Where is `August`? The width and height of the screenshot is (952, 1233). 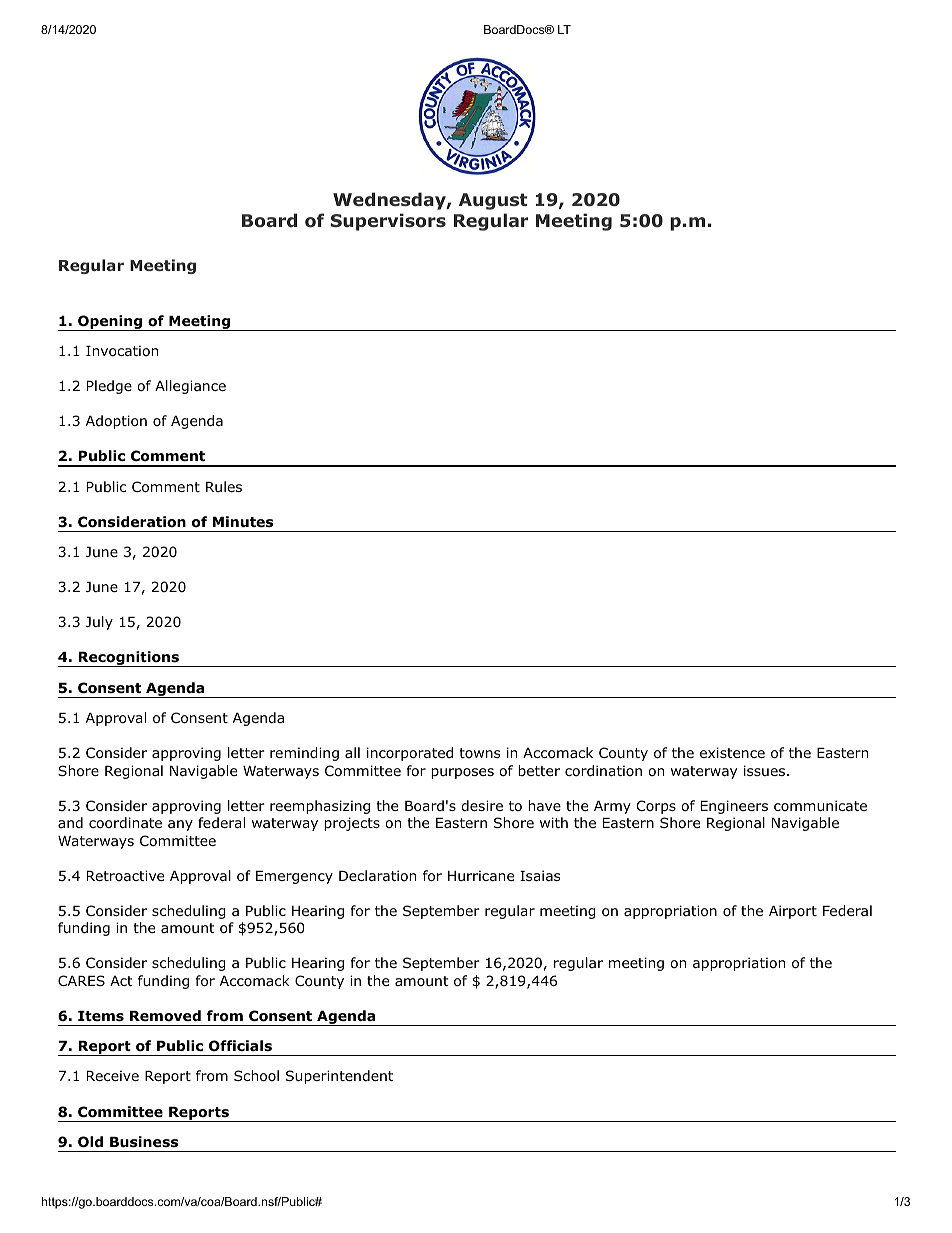 August is located at coordinates (493, 201).
